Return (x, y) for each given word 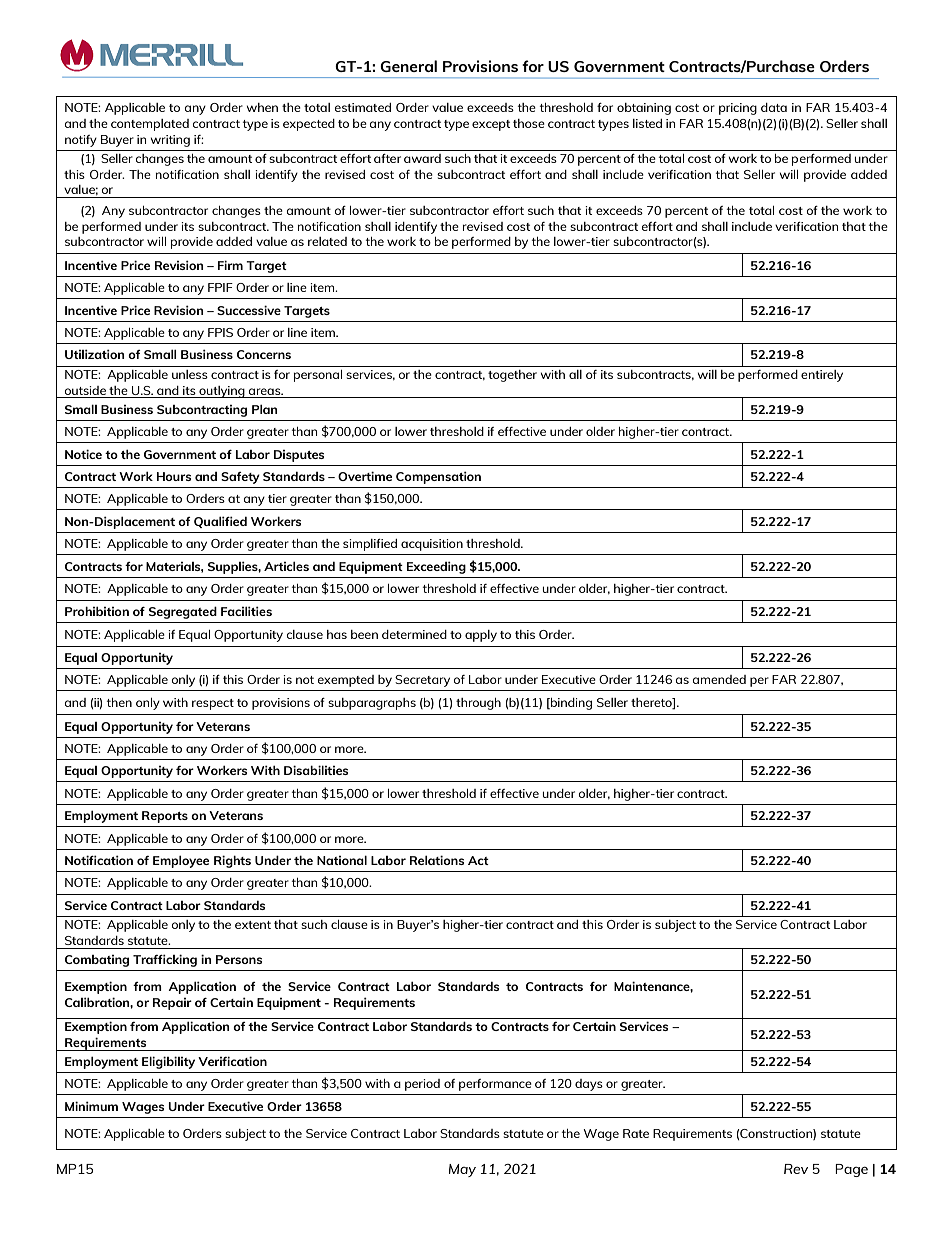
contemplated (150, 125)
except (491, 125)
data (774, 107)
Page (851, 1170)
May (462, 1170)
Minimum (91, 1106)
